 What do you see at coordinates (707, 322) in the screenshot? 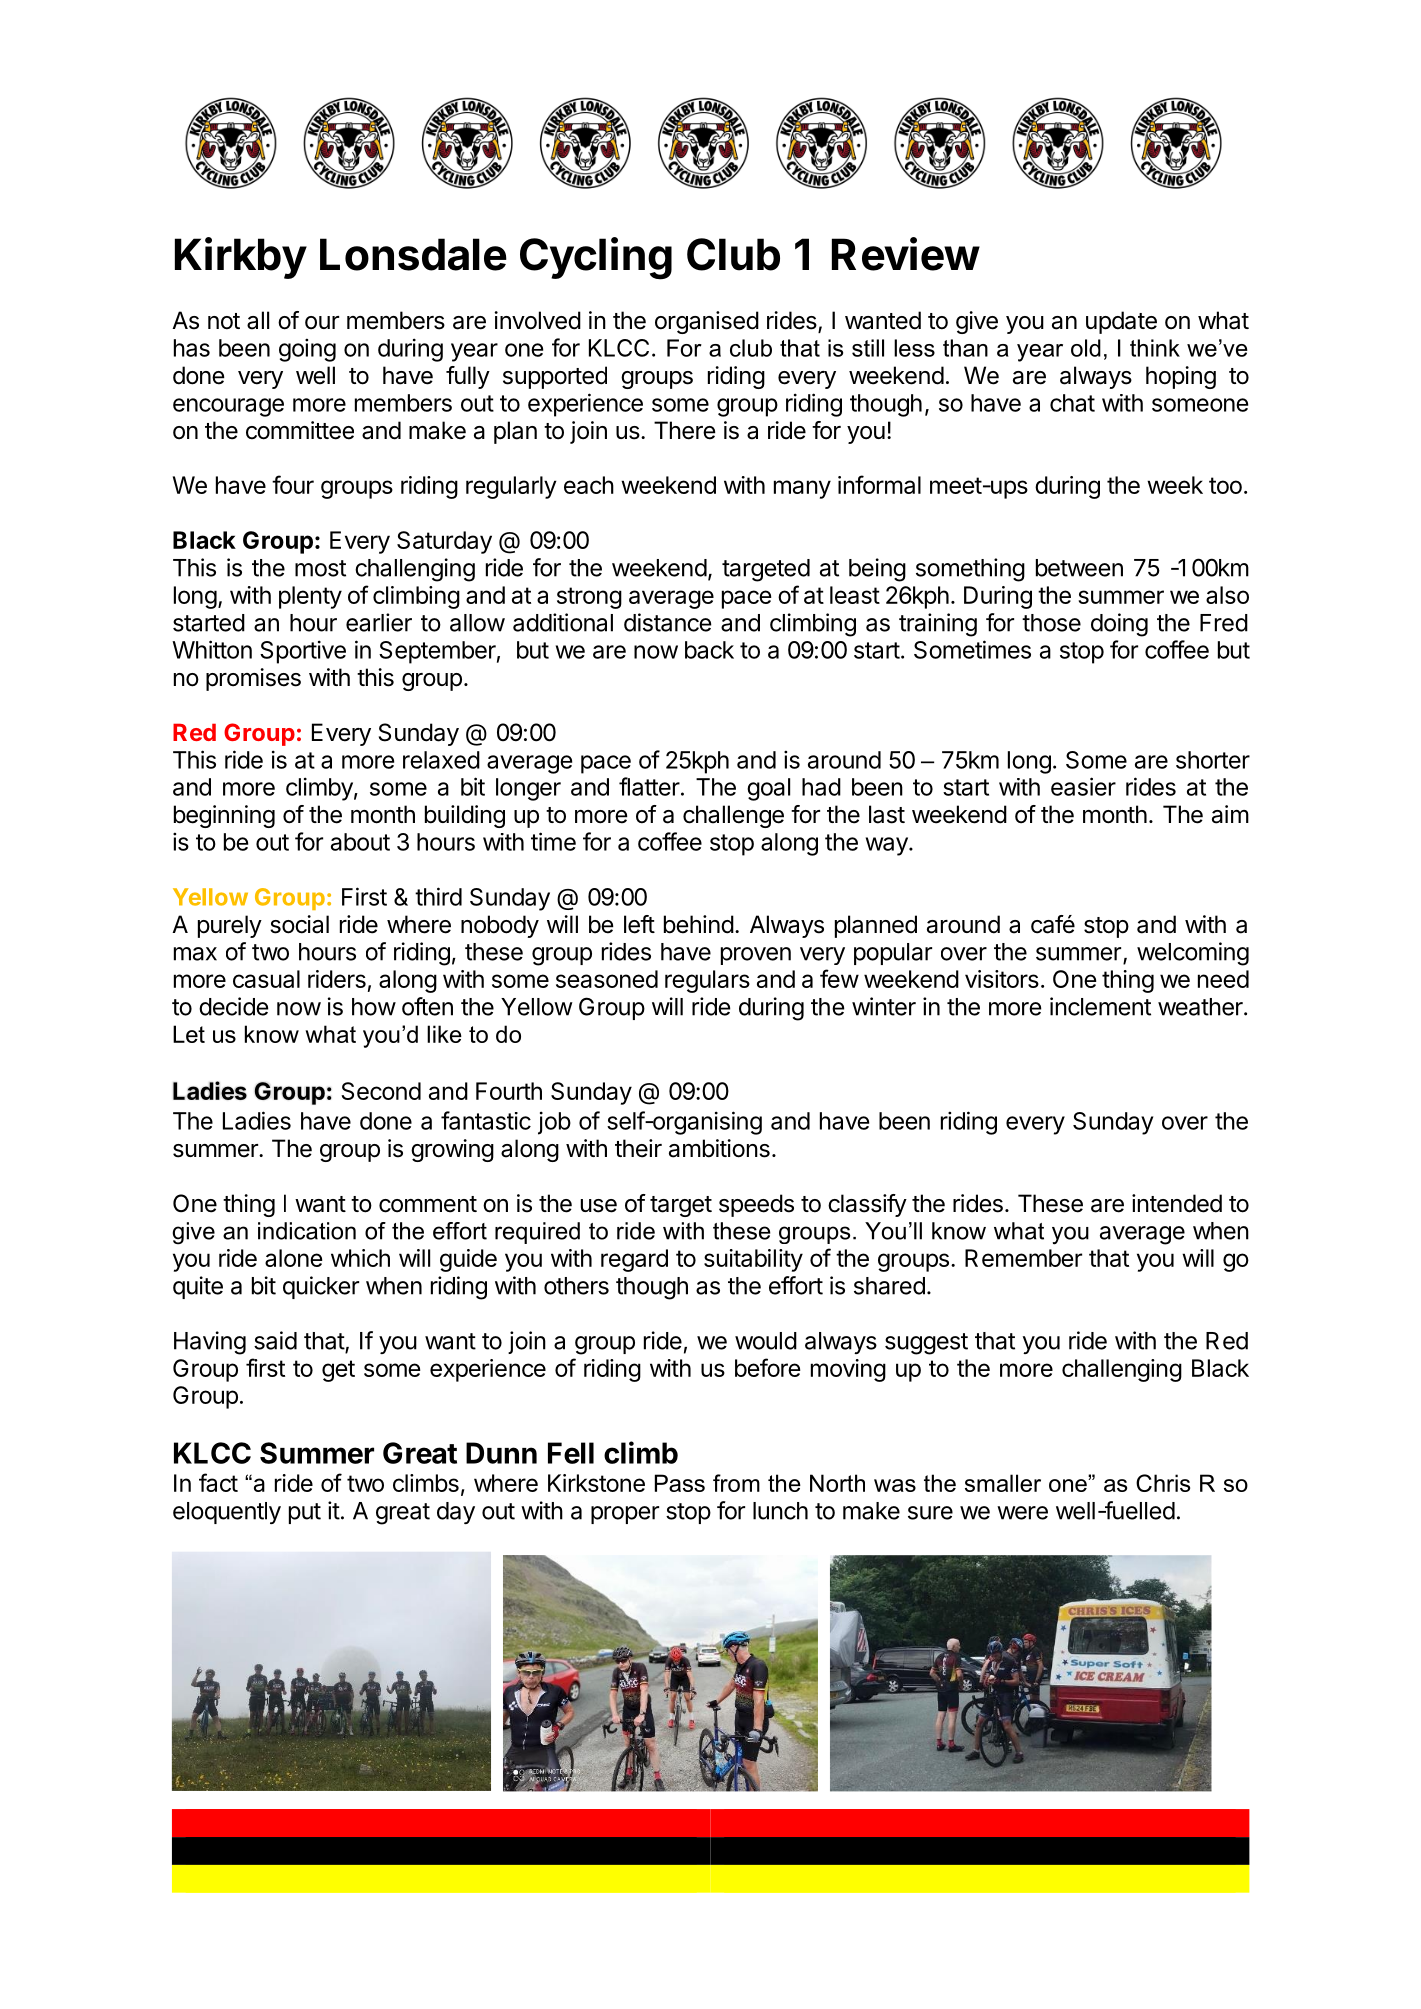
I see `organised` at bounding box center [707, 322].
